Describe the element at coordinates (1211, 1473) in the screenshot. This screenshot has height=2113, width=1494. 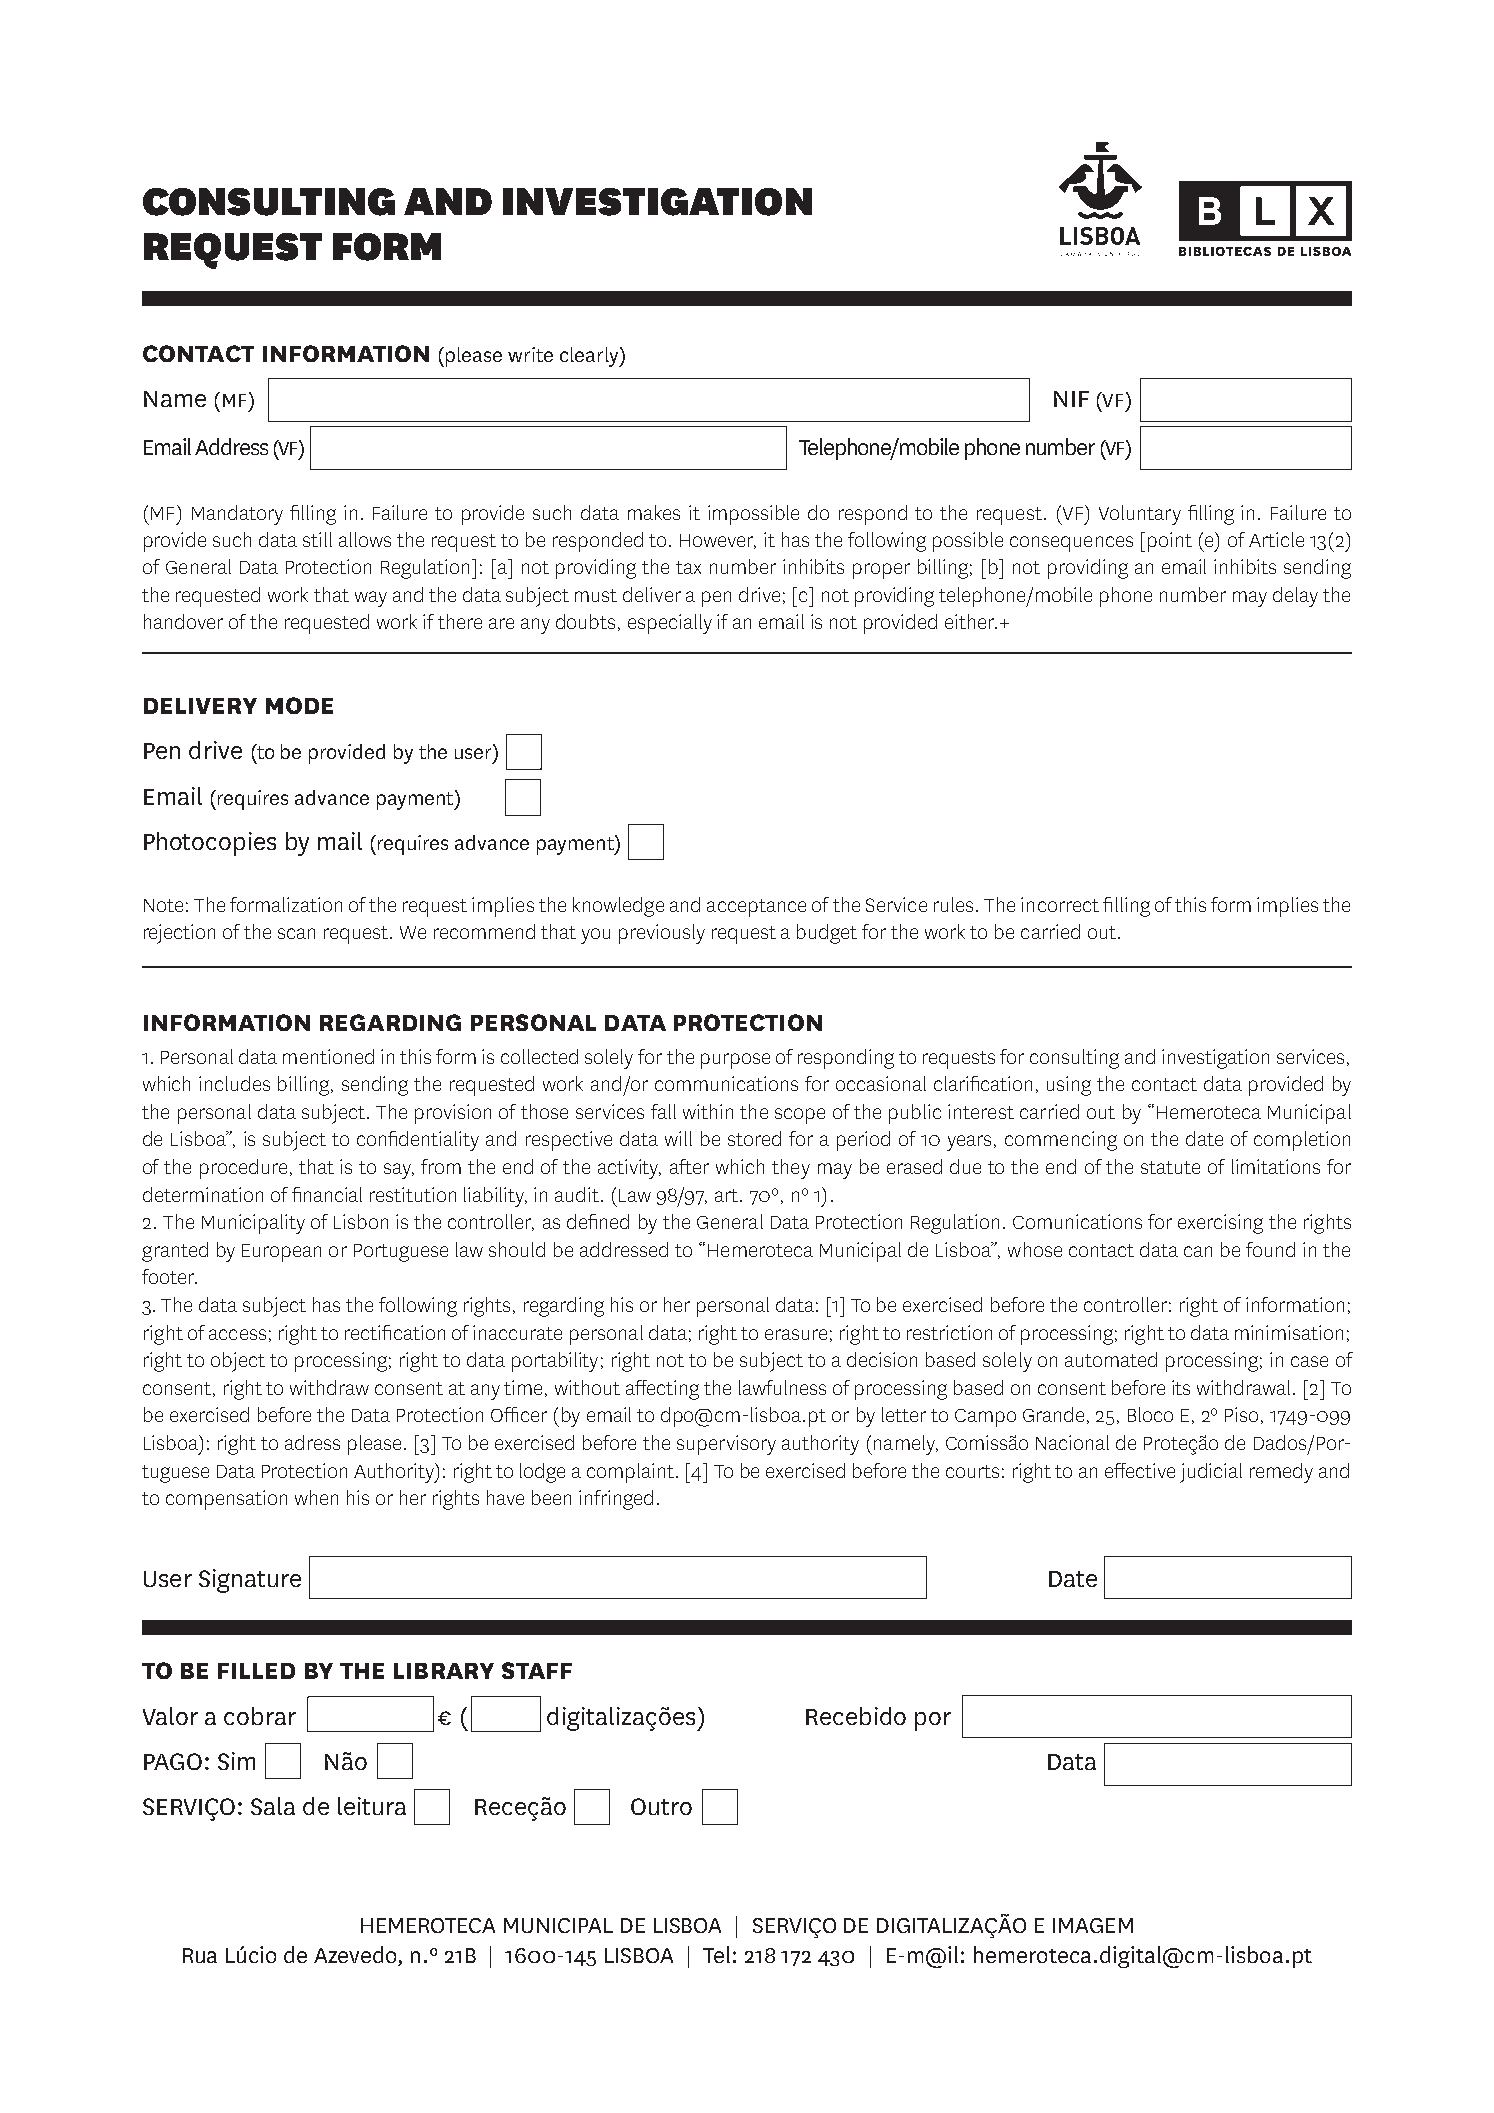
I see `judicial` at that location.
